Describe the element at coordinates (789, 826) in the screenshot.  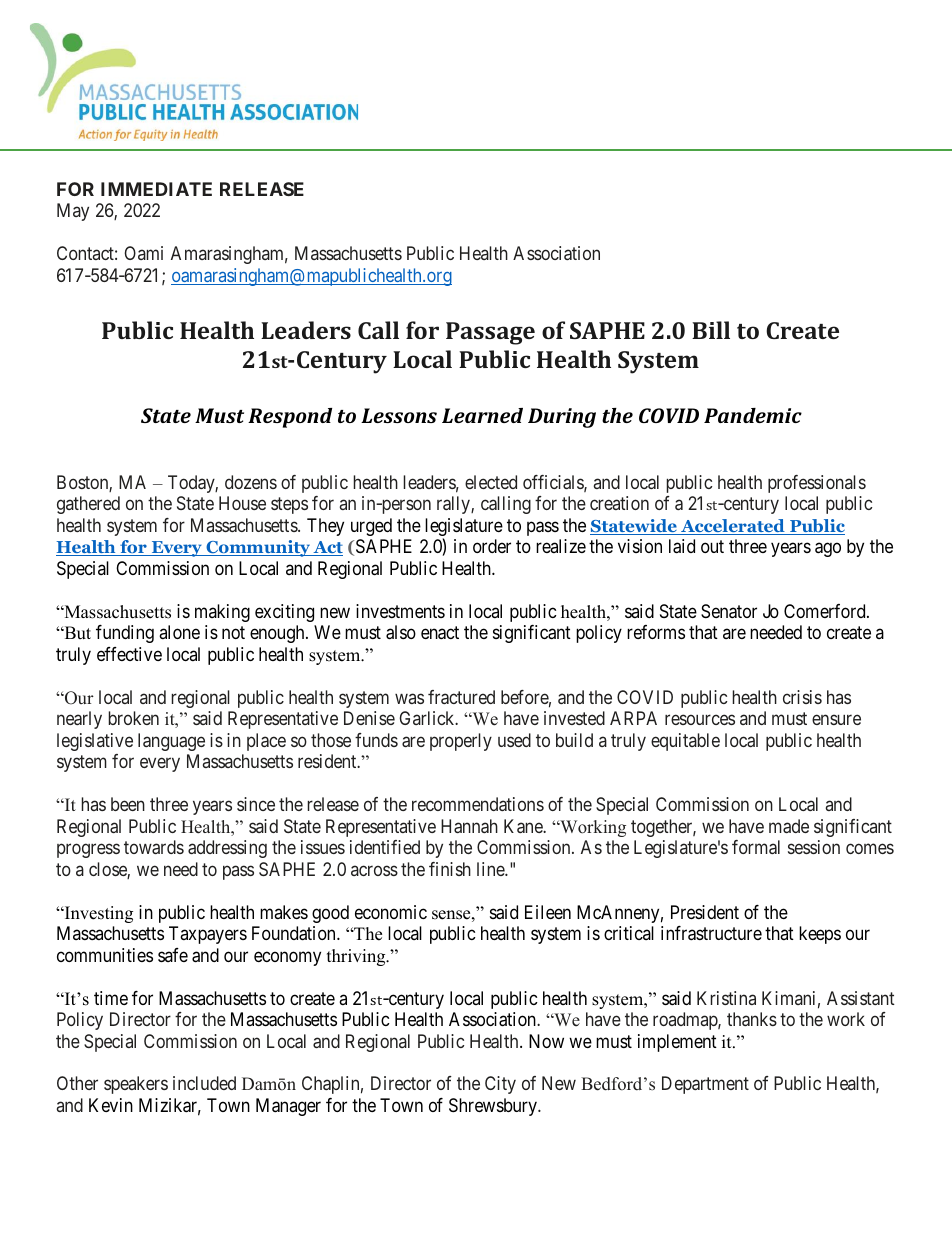
I see `made` at that location.
